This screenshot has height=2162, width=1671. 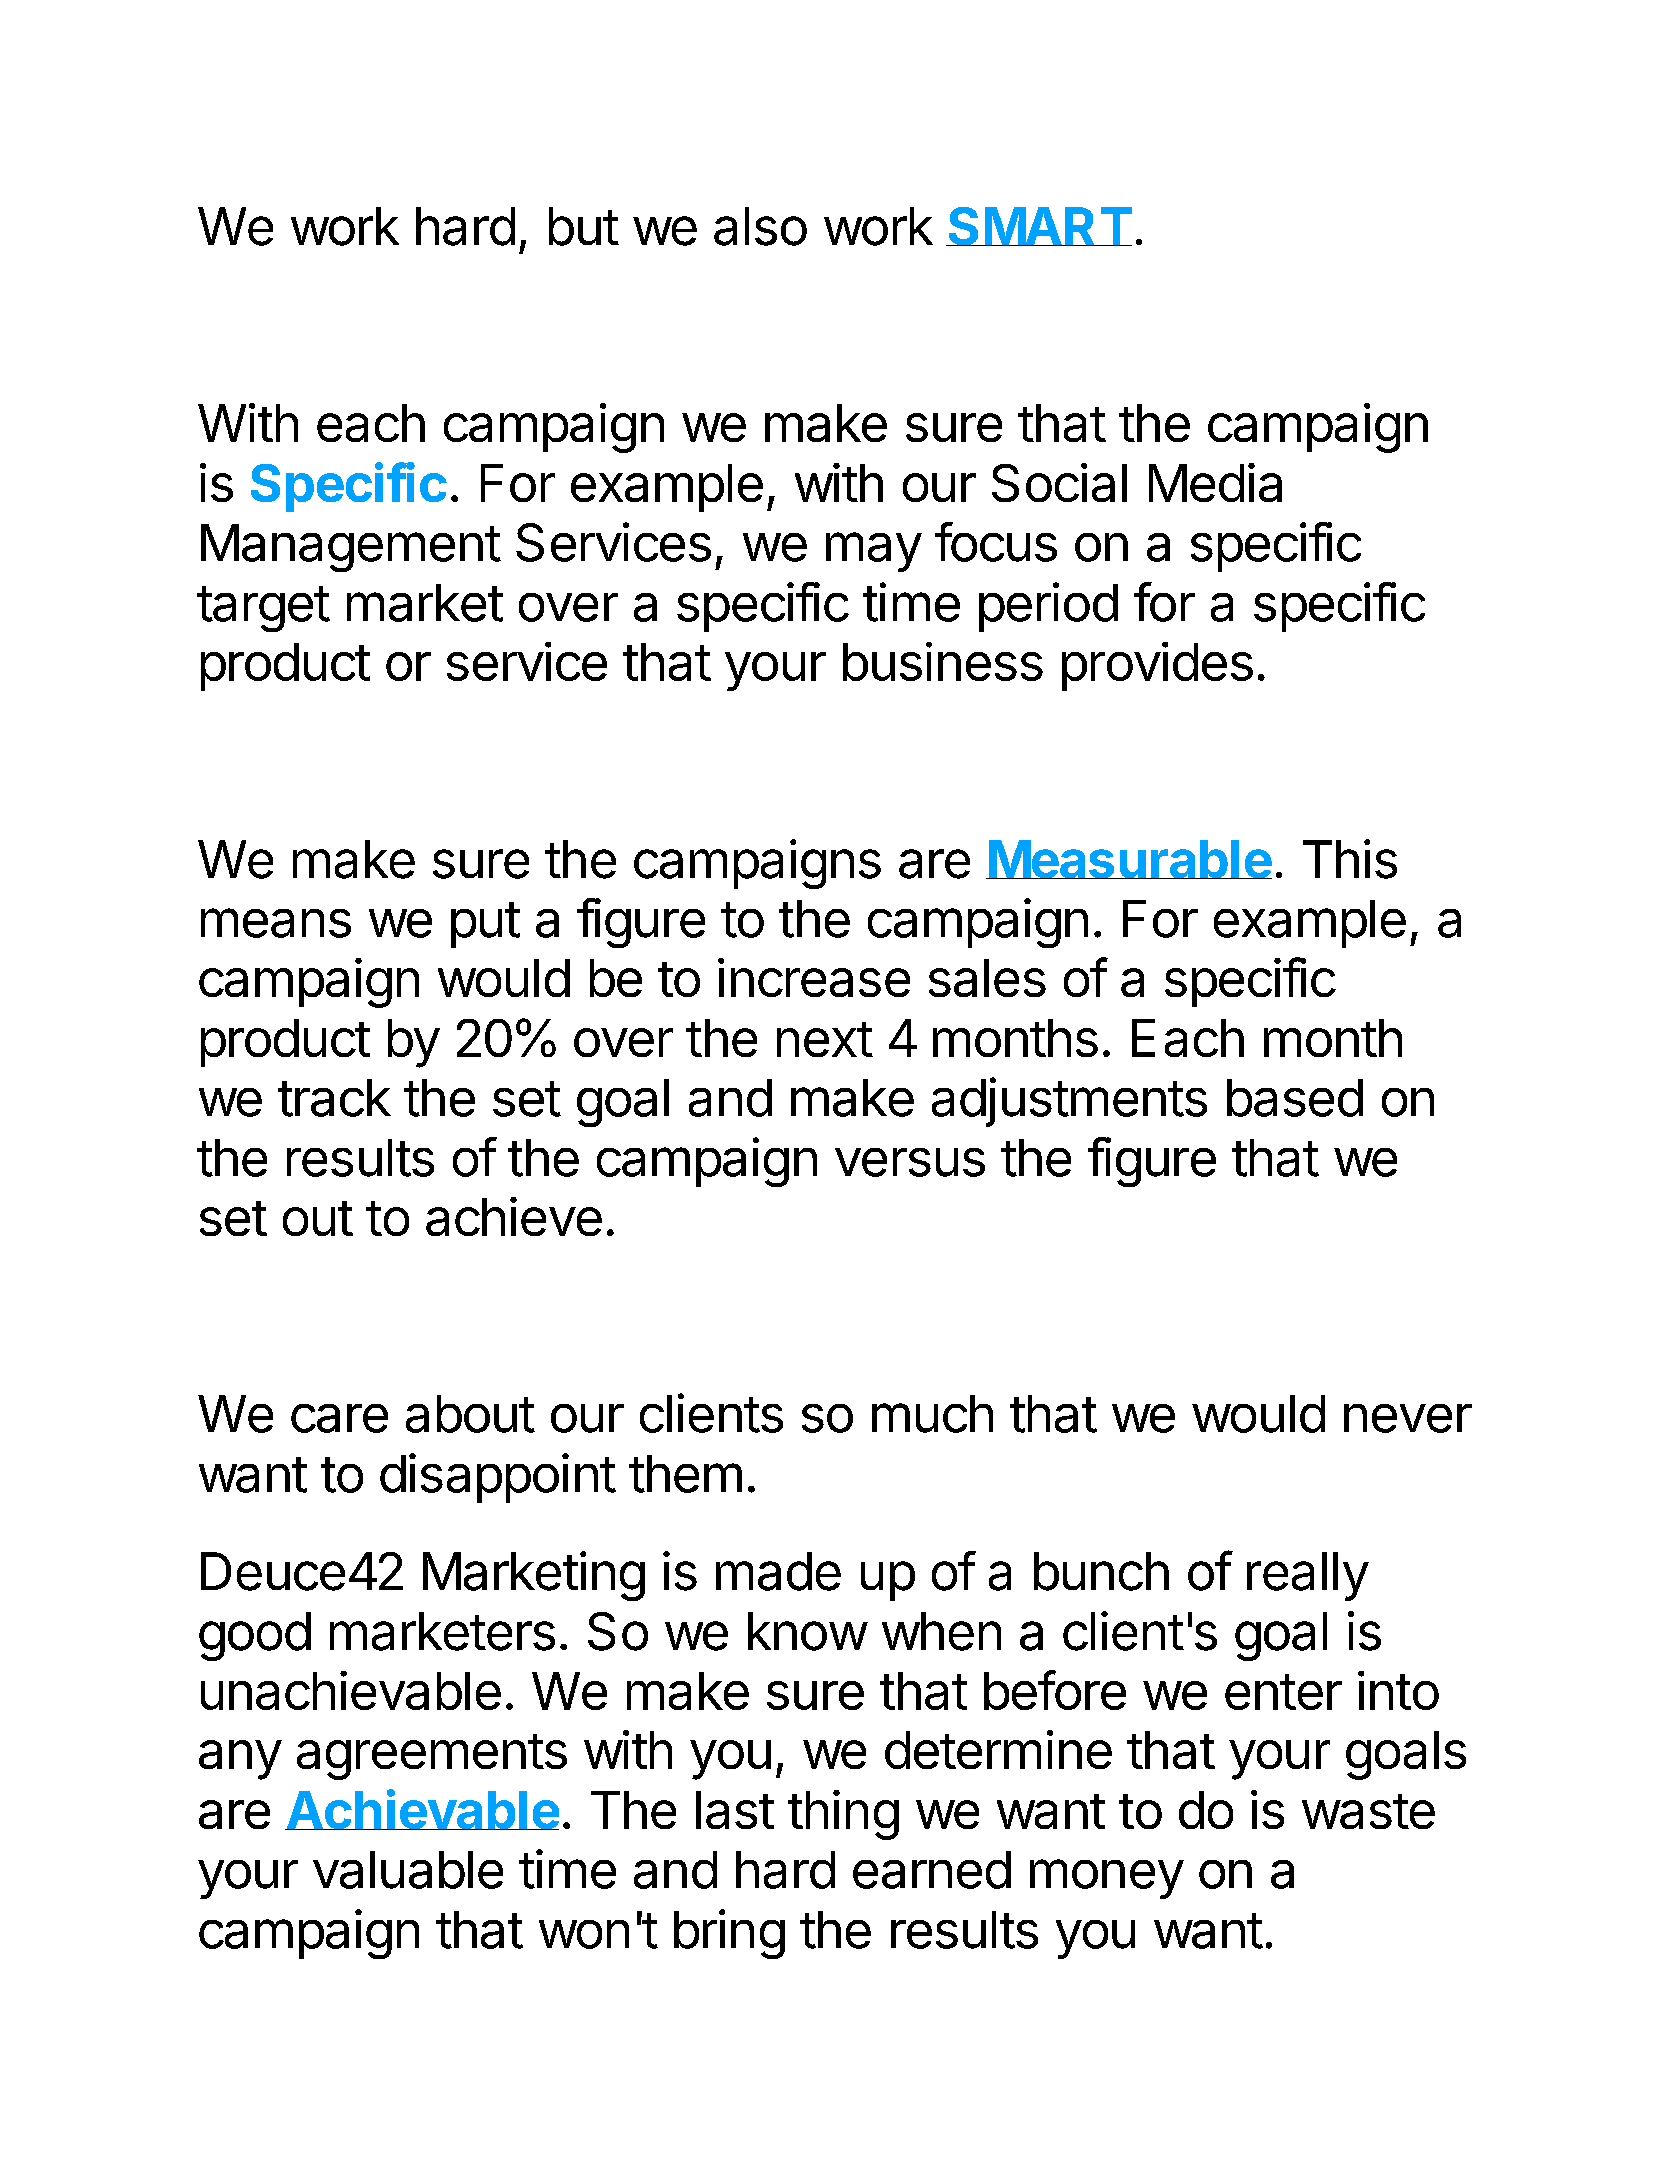 I want to click on but, so click(x=584, y=226).
